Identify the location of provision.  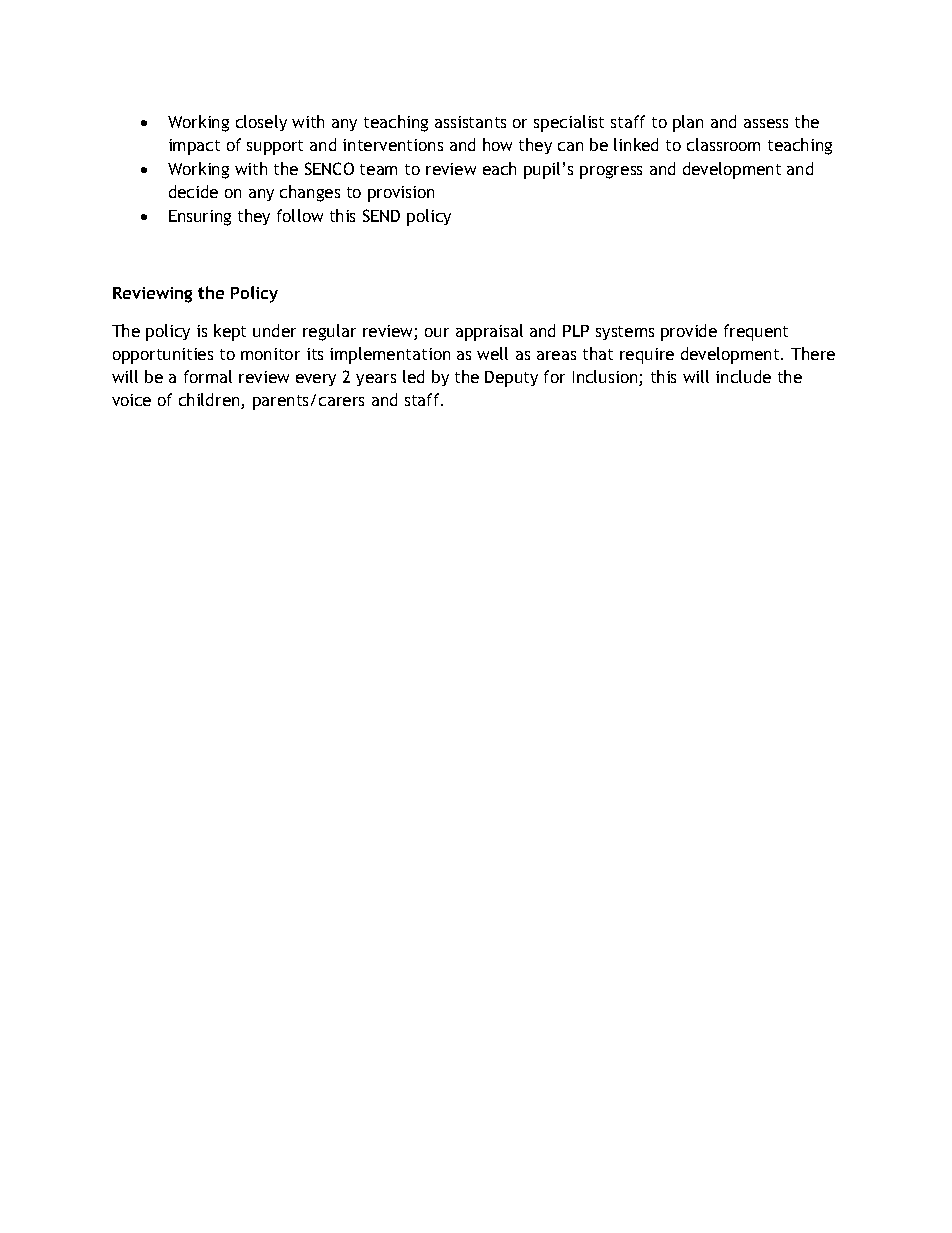
(401, 194).
